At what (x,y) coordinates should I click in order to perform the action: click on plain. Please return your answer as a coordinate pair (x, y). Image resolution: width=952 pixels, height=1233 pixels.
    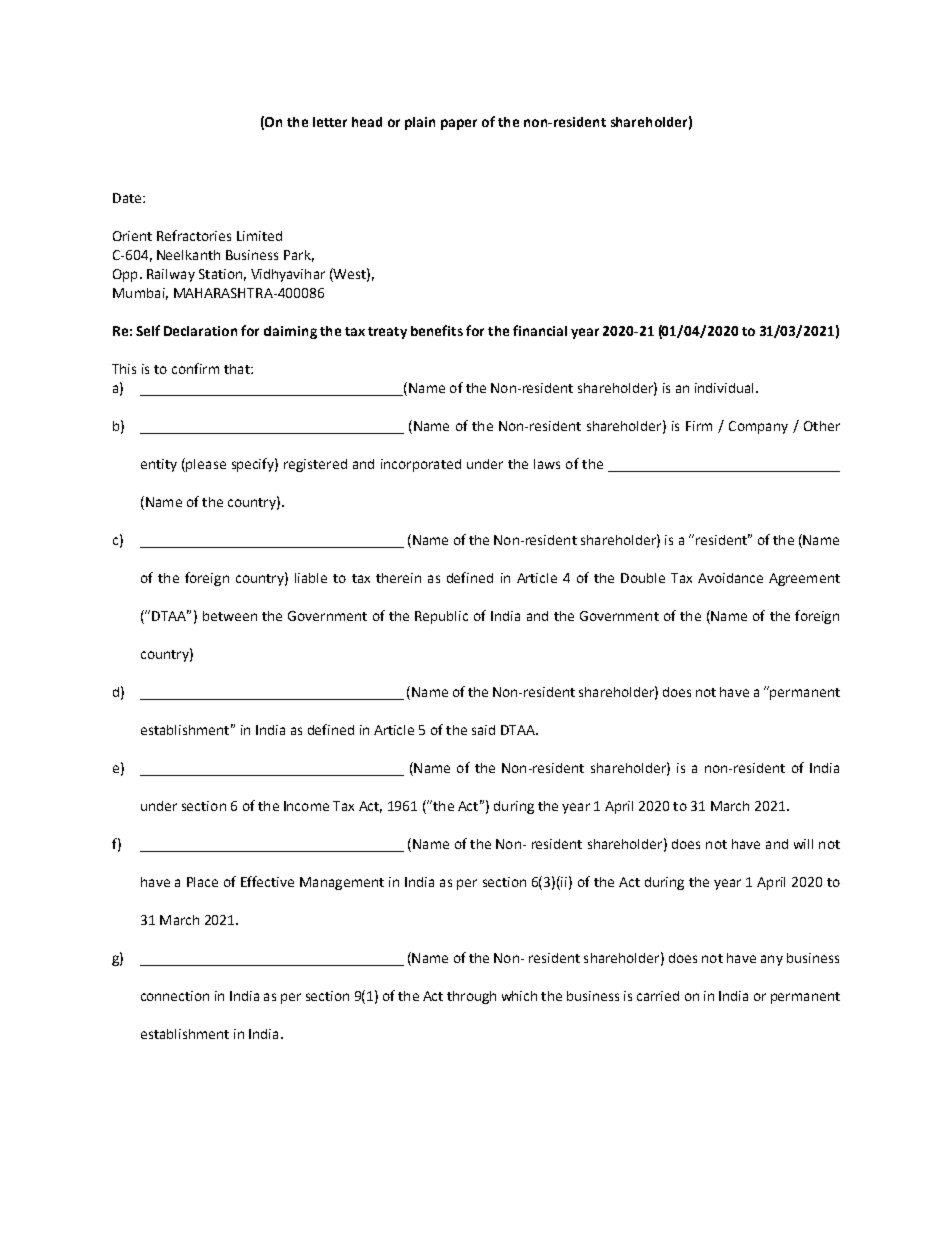
    Looking at the image, I should click on (420, 123).
